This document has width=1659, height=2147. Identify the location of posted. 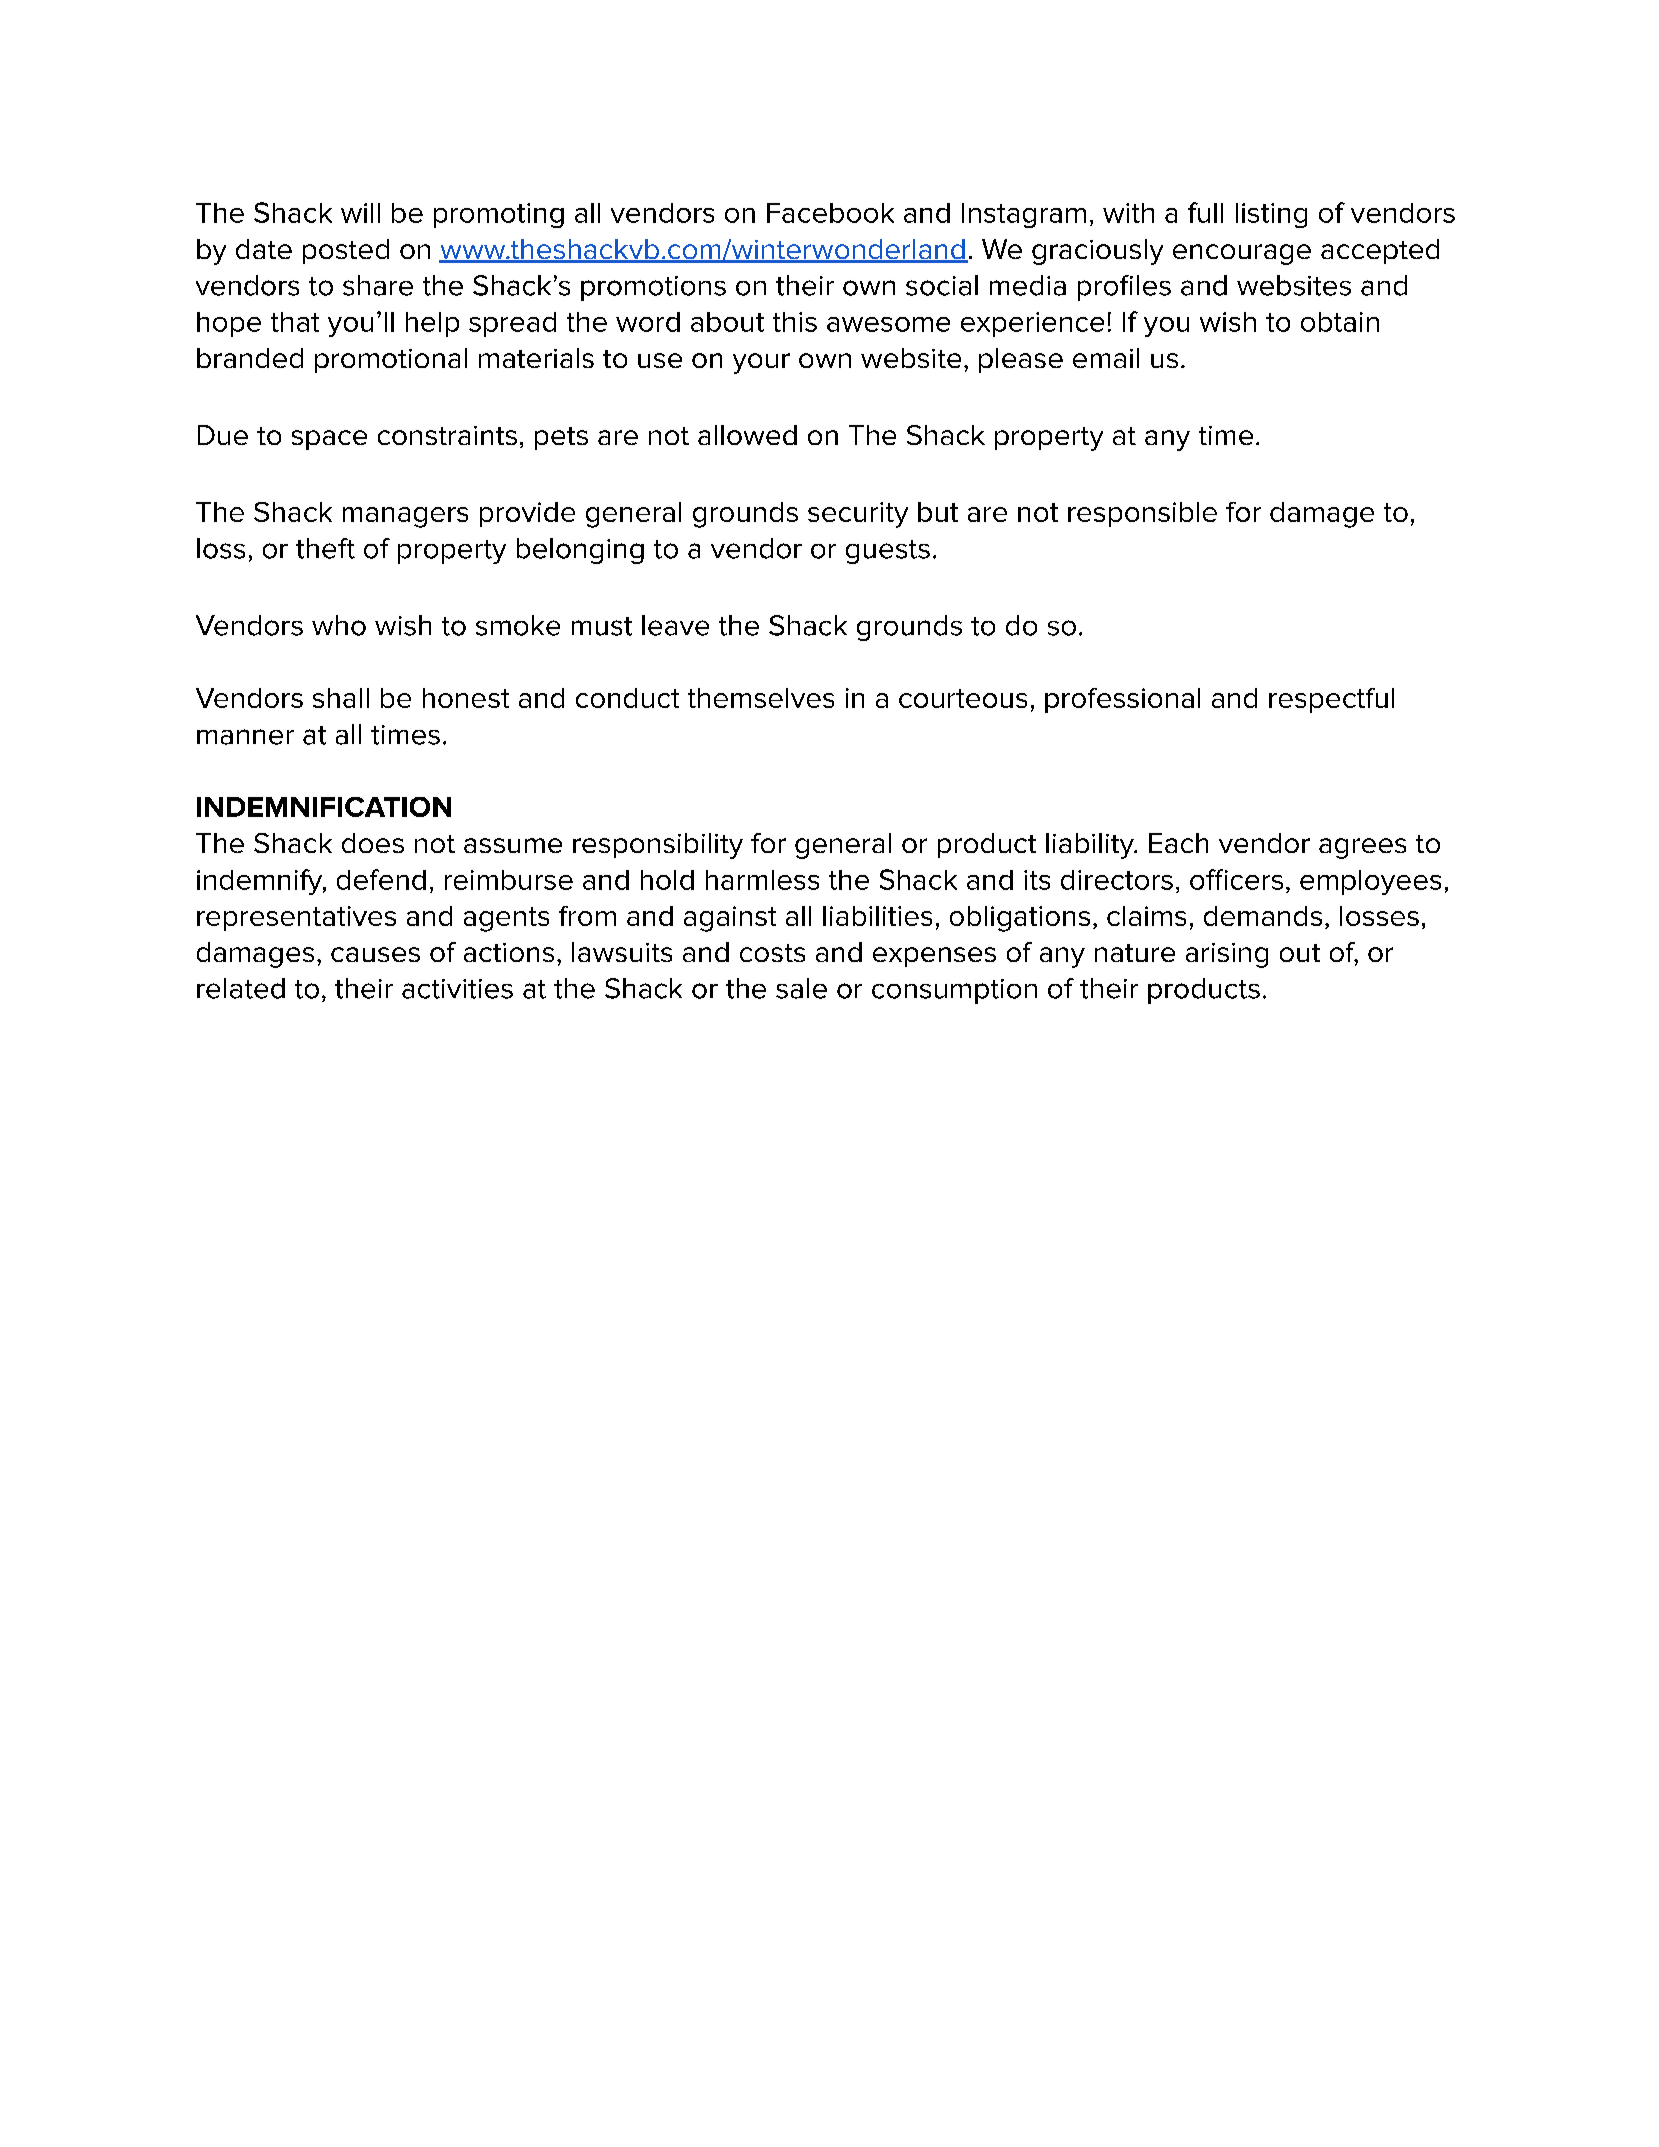
(346, 251).
